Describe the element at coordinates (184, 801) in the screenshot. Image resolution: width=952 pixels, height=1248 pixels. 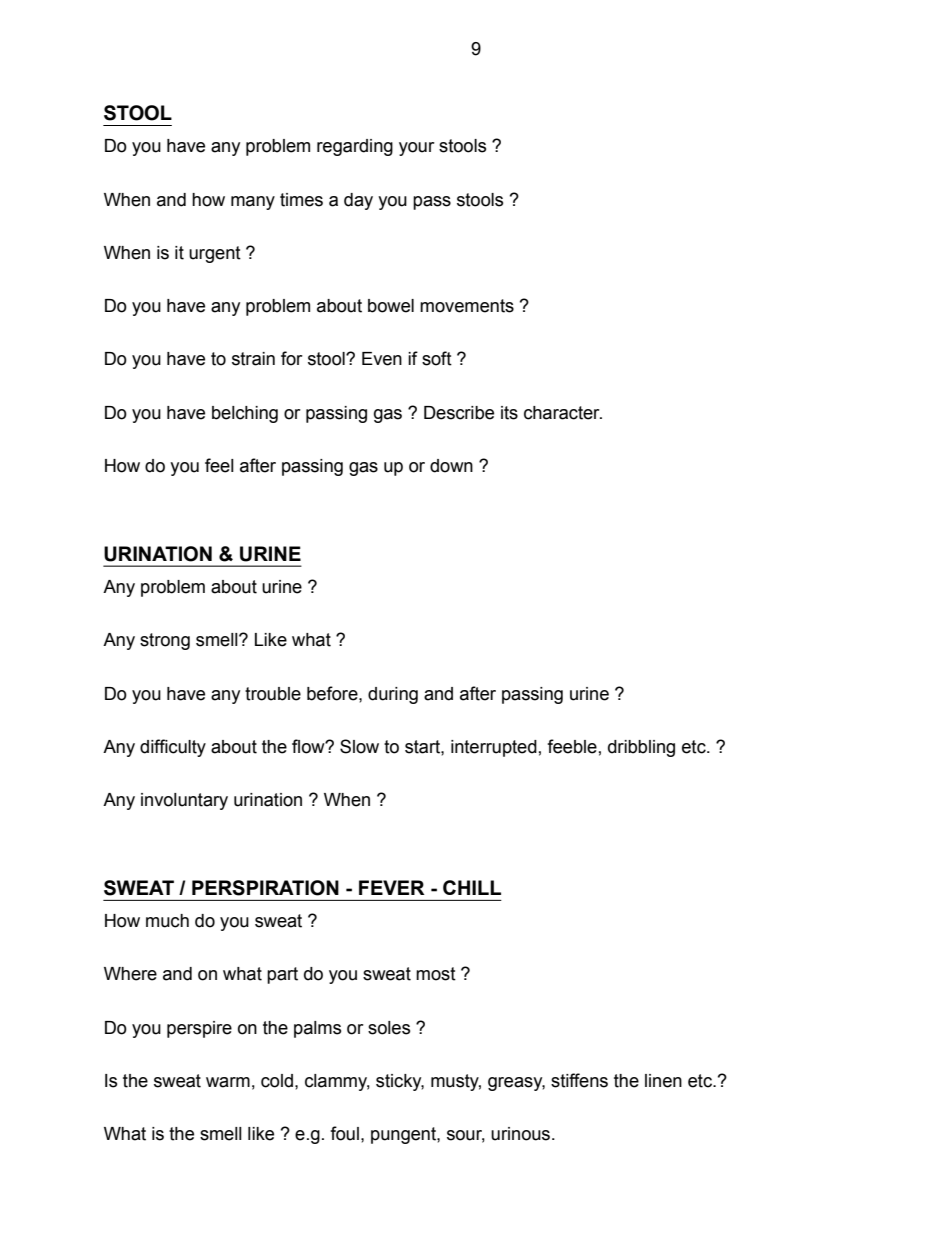
I see `involuntary` at that location.
